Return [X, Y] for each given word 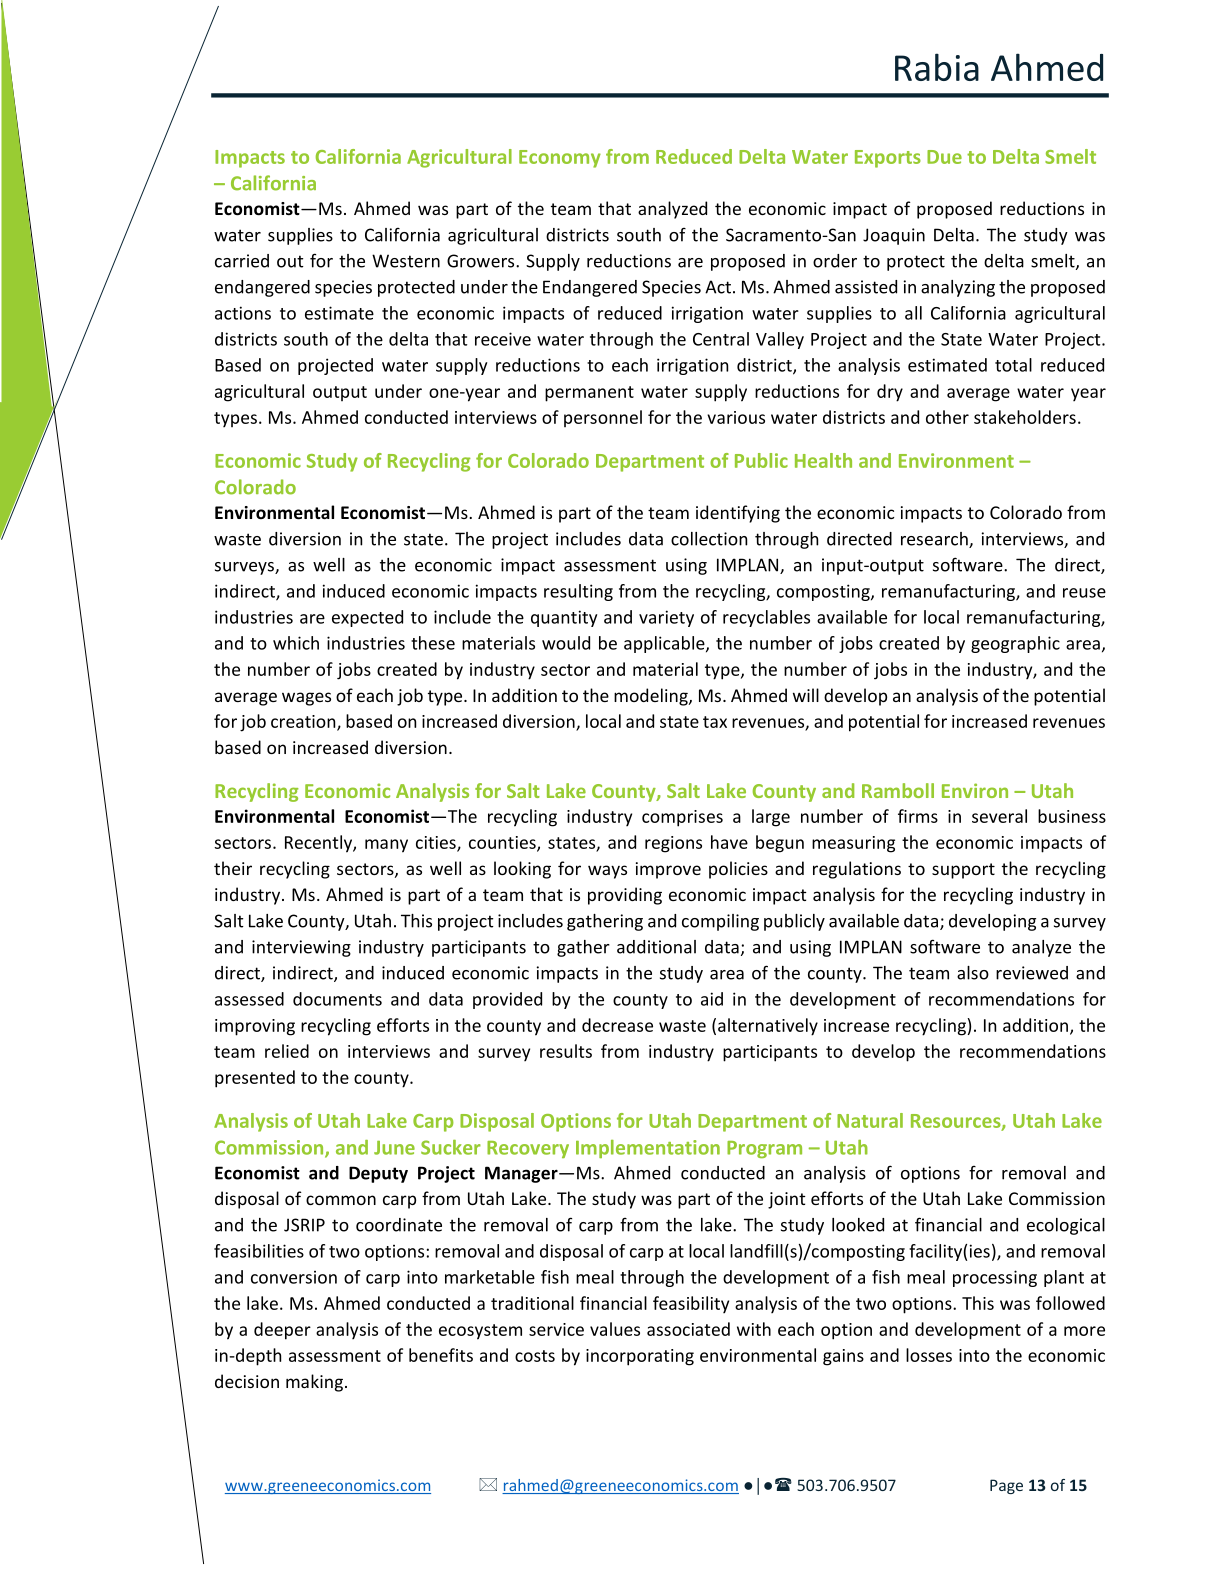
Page [1006, 1486]
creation [304, 722]
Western [406, 261]
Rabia [937, 67]
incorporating [640, 1357]
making [314, 1383]
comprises [682, 818]
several [999, 816]
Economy [560, 159]
